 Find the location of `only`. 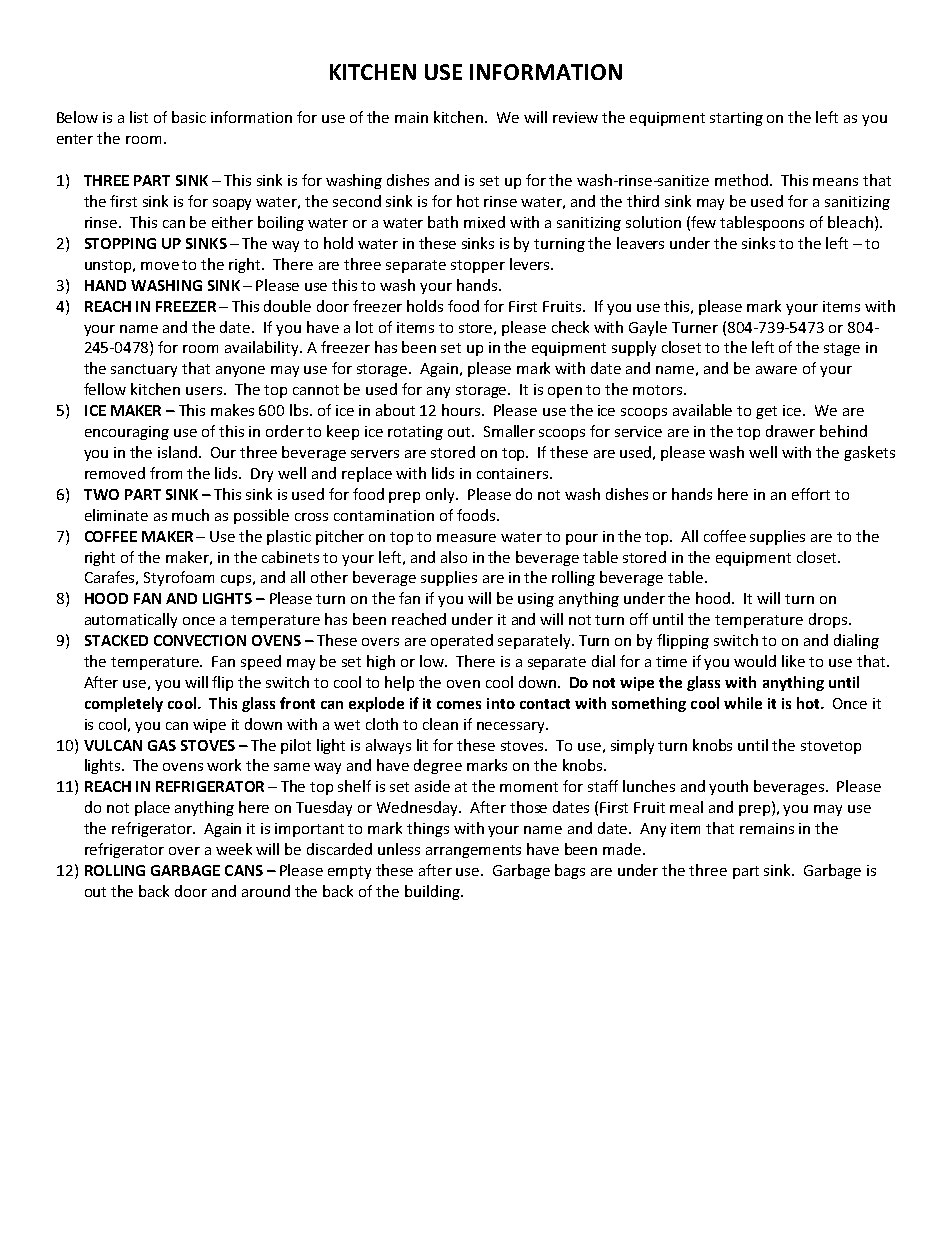

only is located at coordinates (442, 495).
